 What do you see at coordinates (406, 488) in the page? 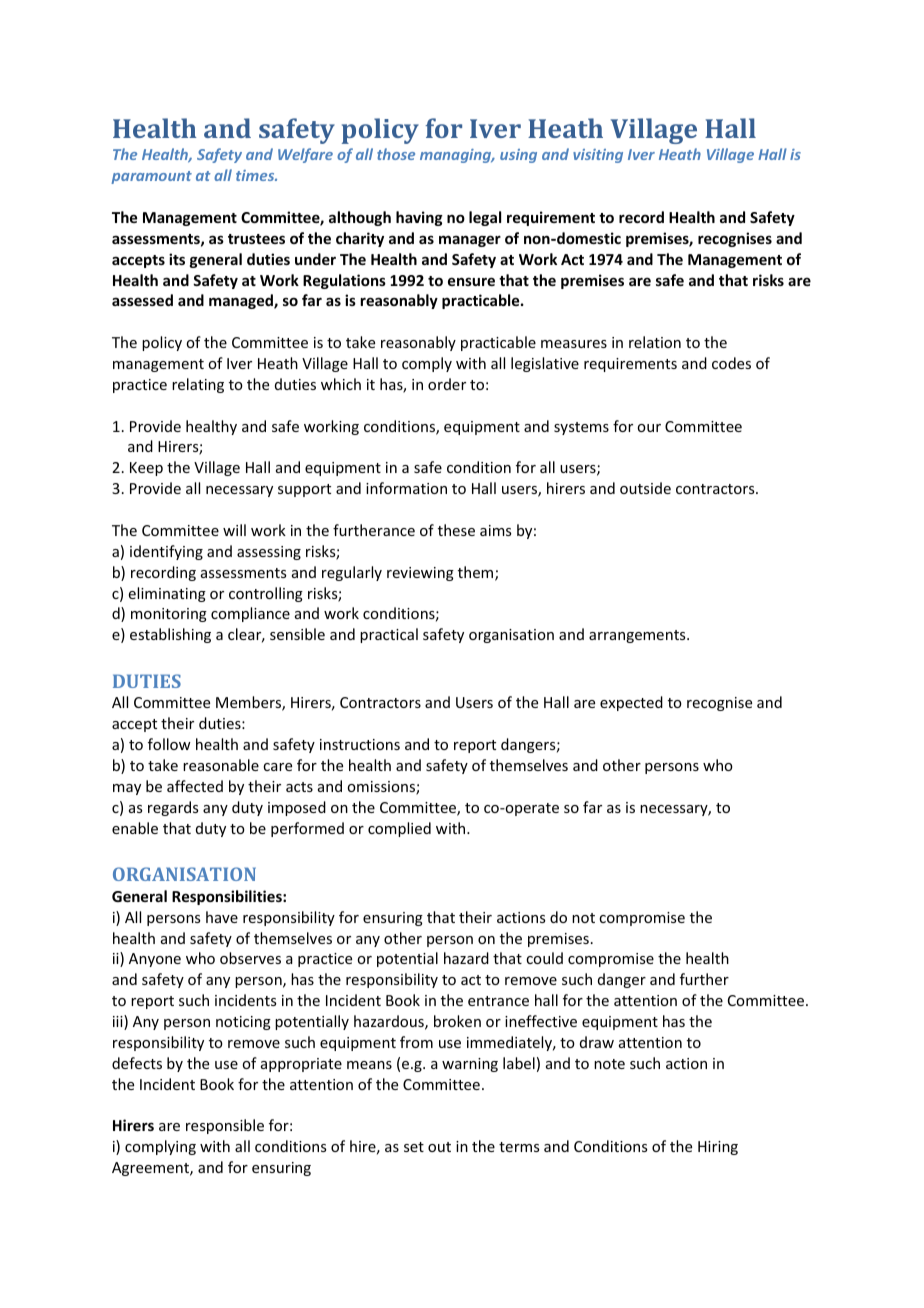
I see `information` at bounding box center [406, 488].
